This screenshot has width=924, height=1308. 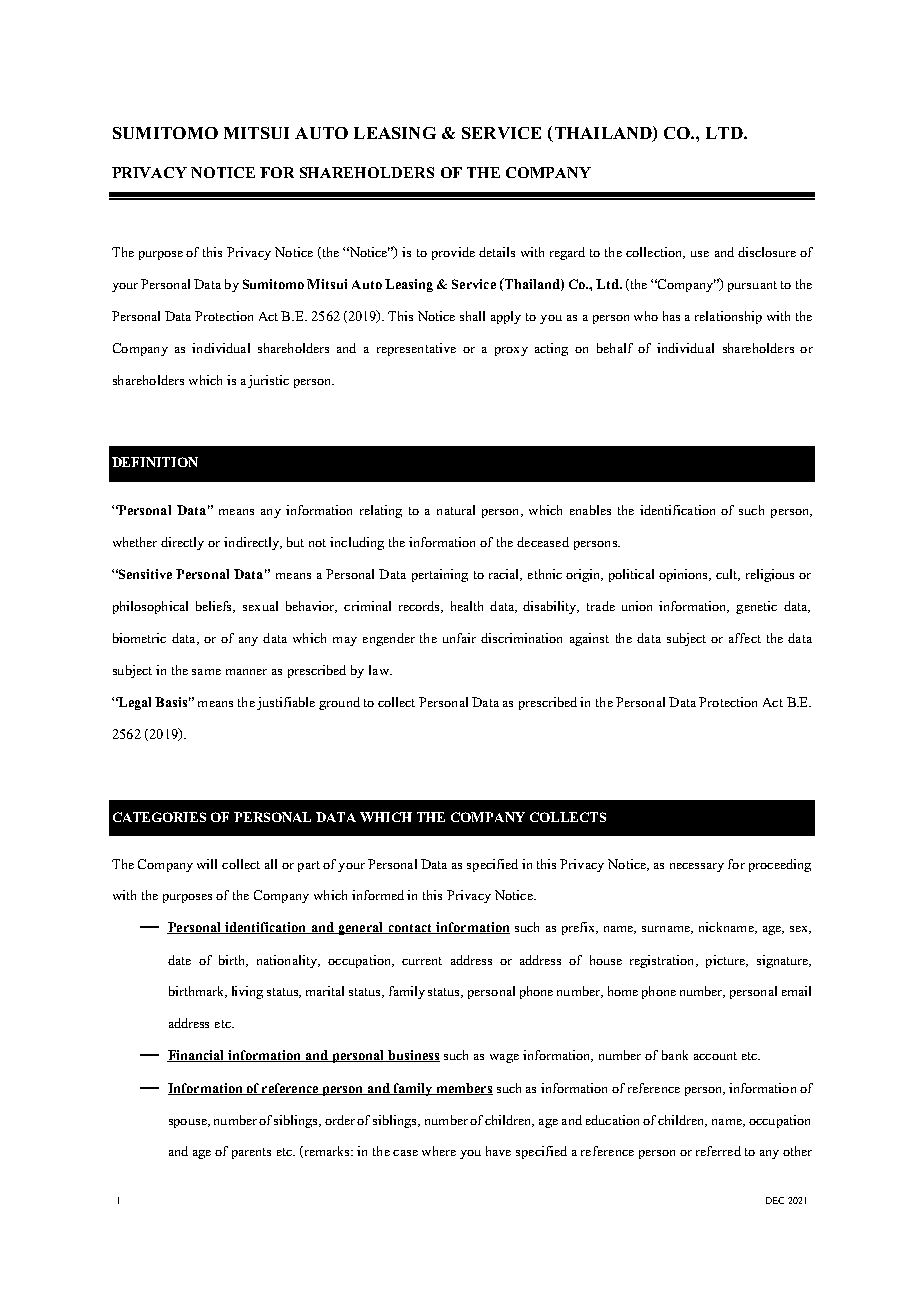 I want to click on DEFINITION, so click(x=155, y=462).
